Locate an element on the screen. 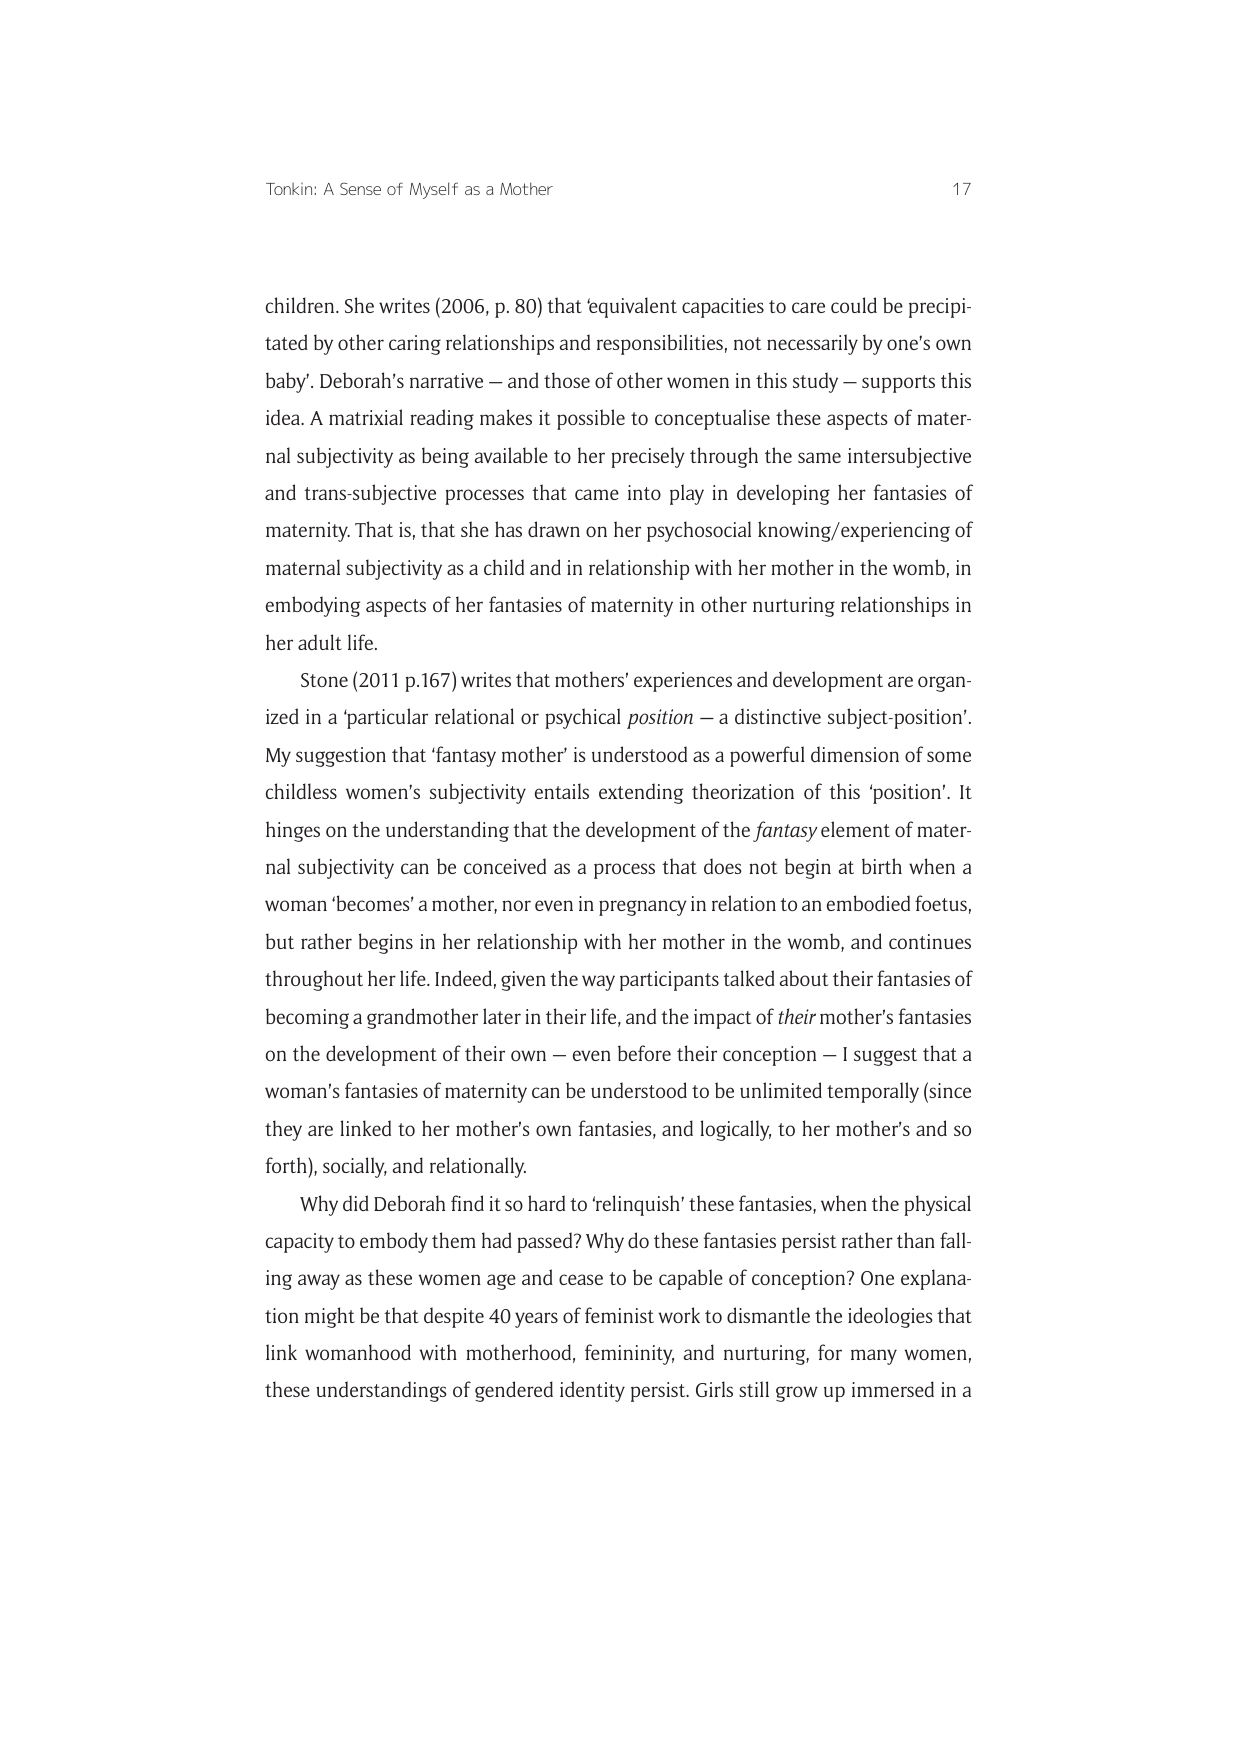 The height and width of the screenshot is (1749, 1237). becoming is located at coordinates (307, 1018).
